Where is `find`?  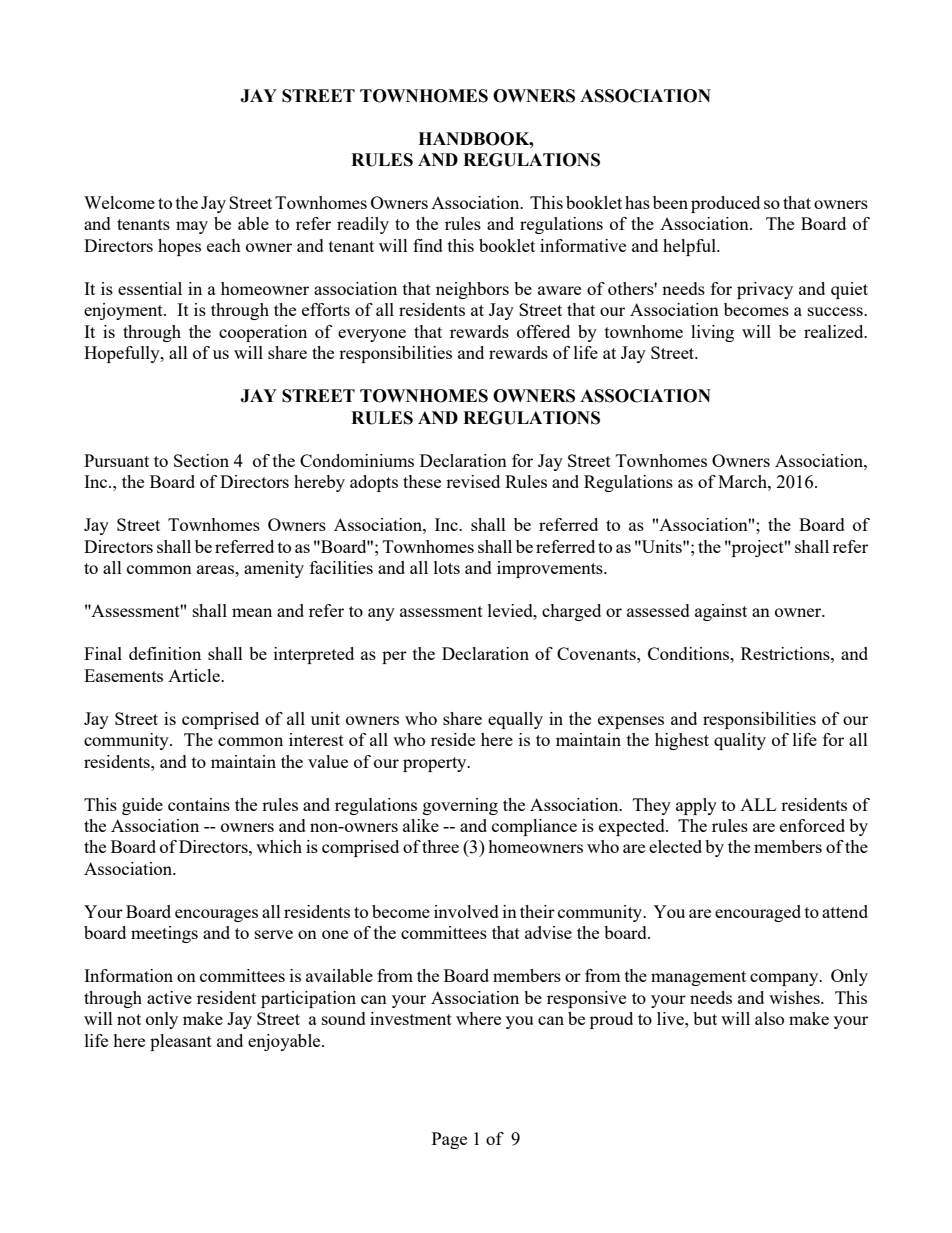
find is located at coordinates (428, 245).
